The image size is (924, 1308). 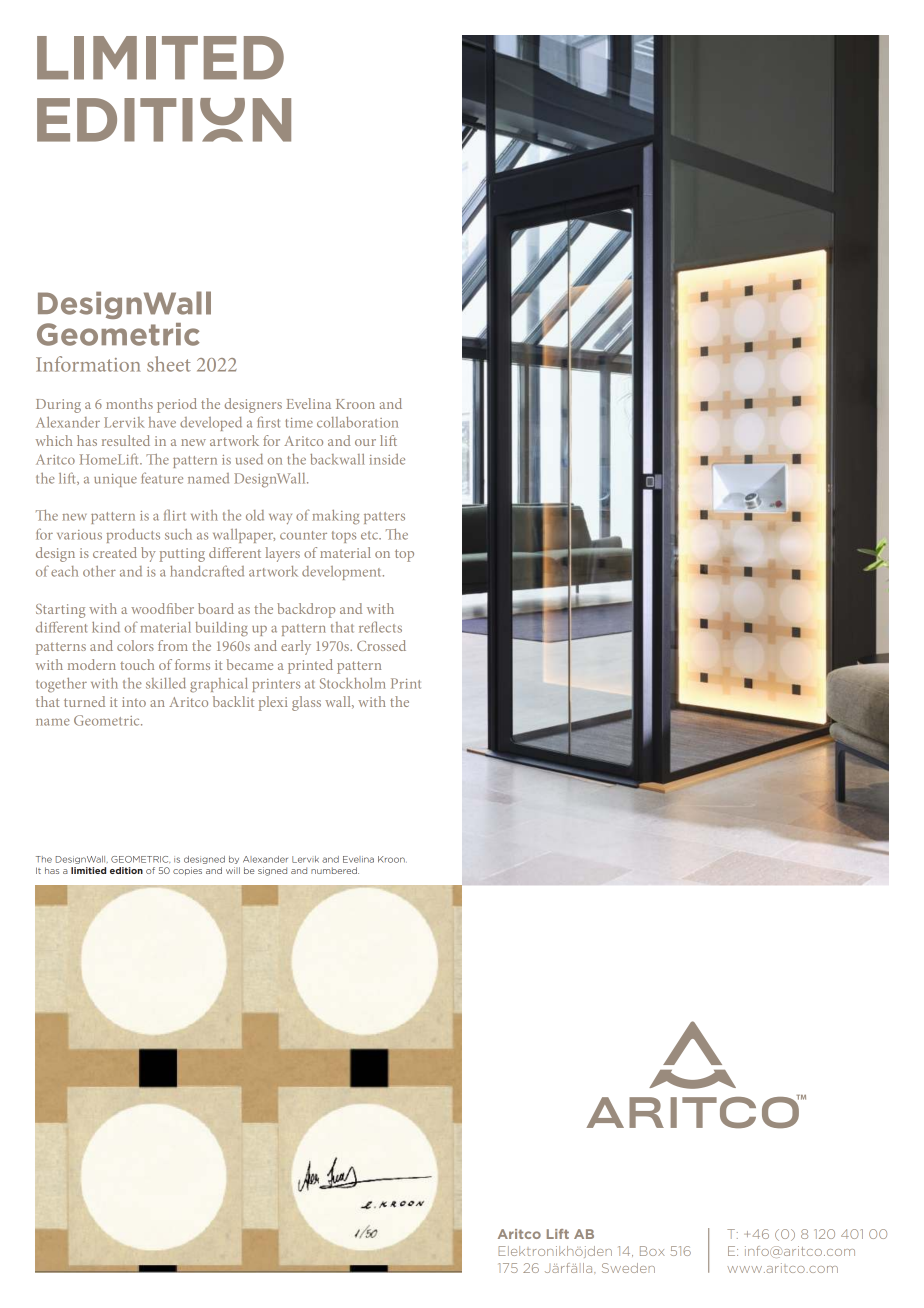 What do you see at coordinates (335, 870) in the document?
I see `numbered` at bounding box center [335, 870].
